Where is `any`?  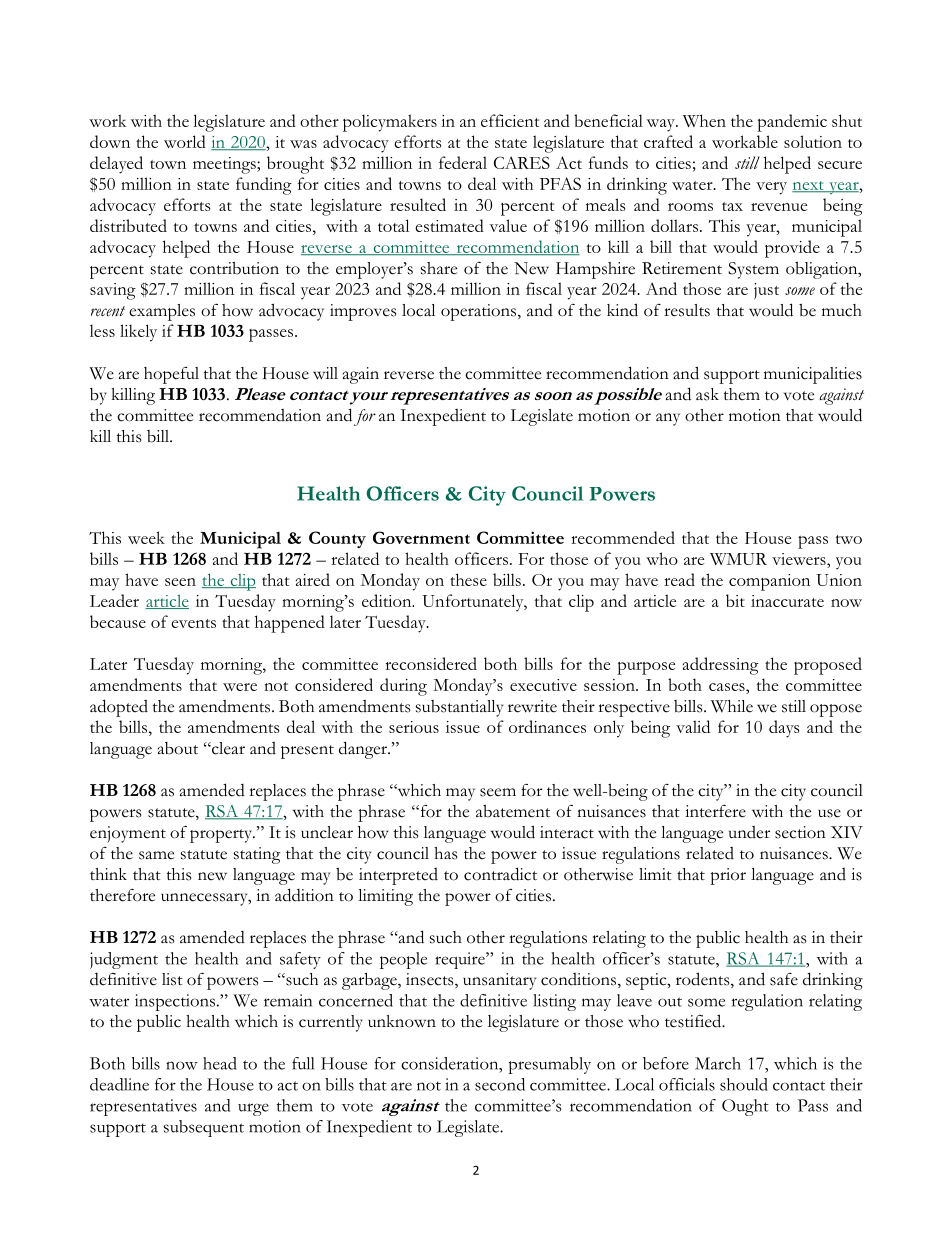
any is located at coordinates (668, 419).
